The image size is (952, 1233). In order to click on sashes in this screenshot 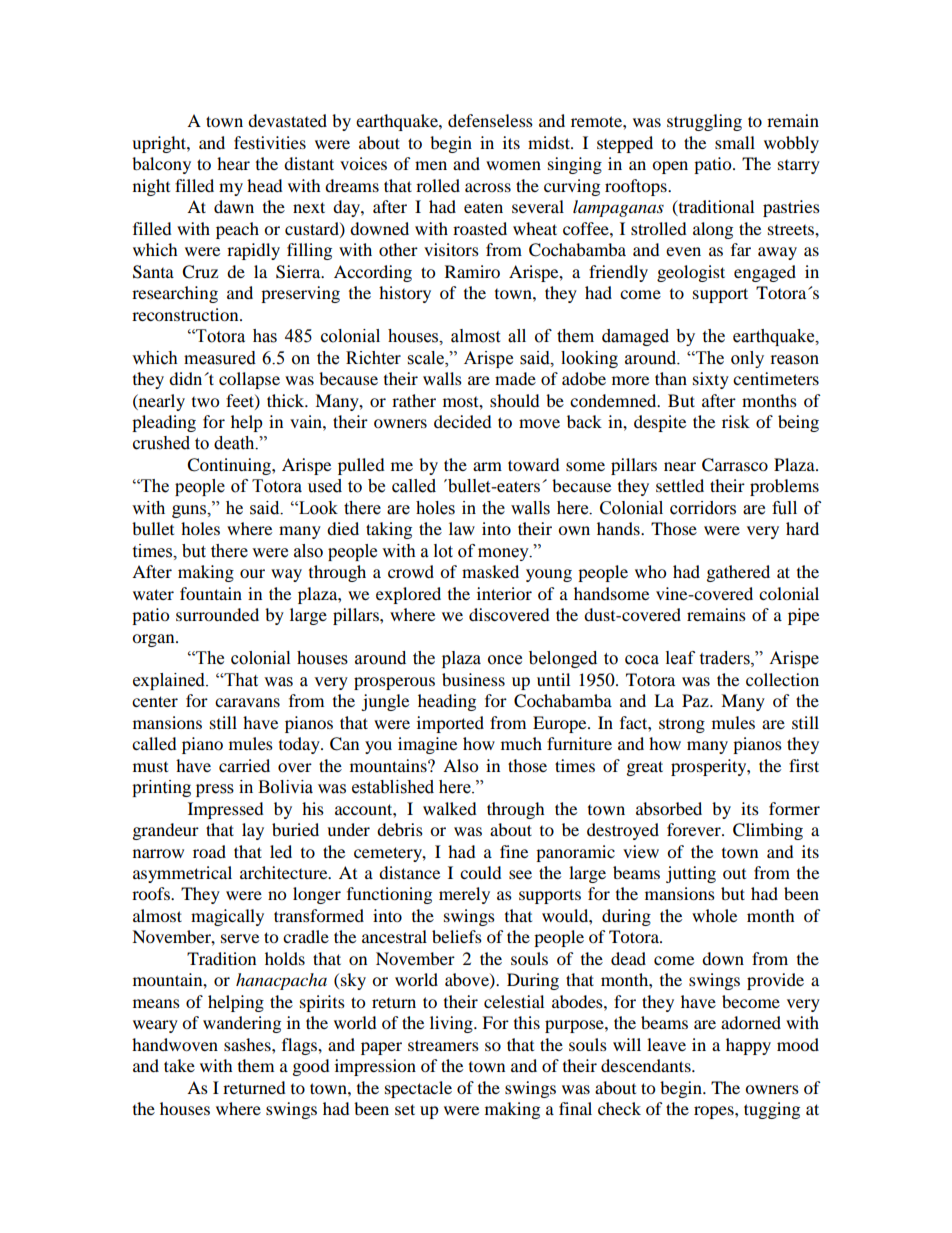, I will do `click(248, 1044)`.
